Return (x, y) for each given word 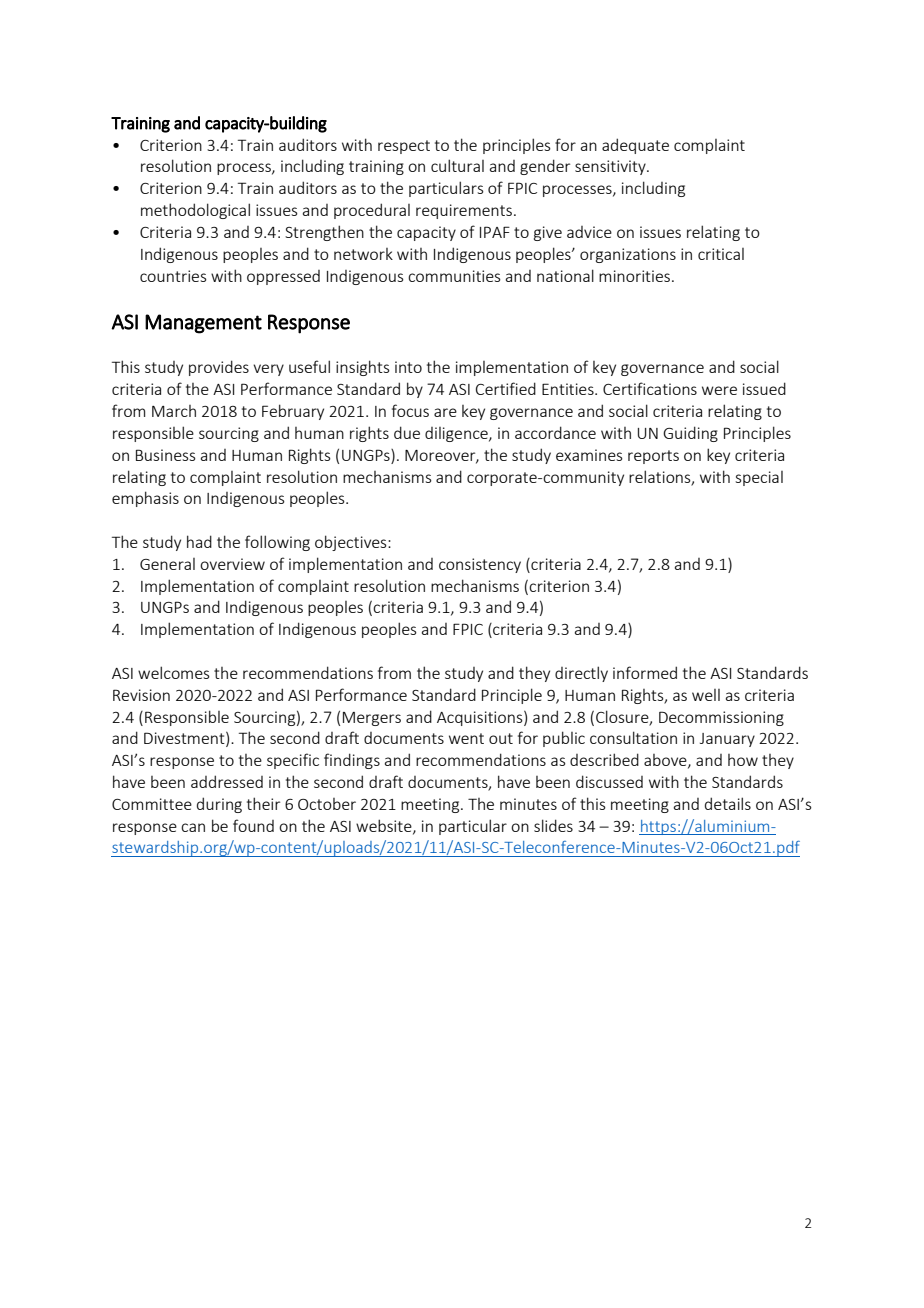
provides (219, 368)
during (219, 805)
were (719, 390)
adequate (635, 146)
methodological (195, 211)
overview (232, 564)
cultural (457, 165)
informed (645, 672)
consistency (480, 565)
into (408, 367)
